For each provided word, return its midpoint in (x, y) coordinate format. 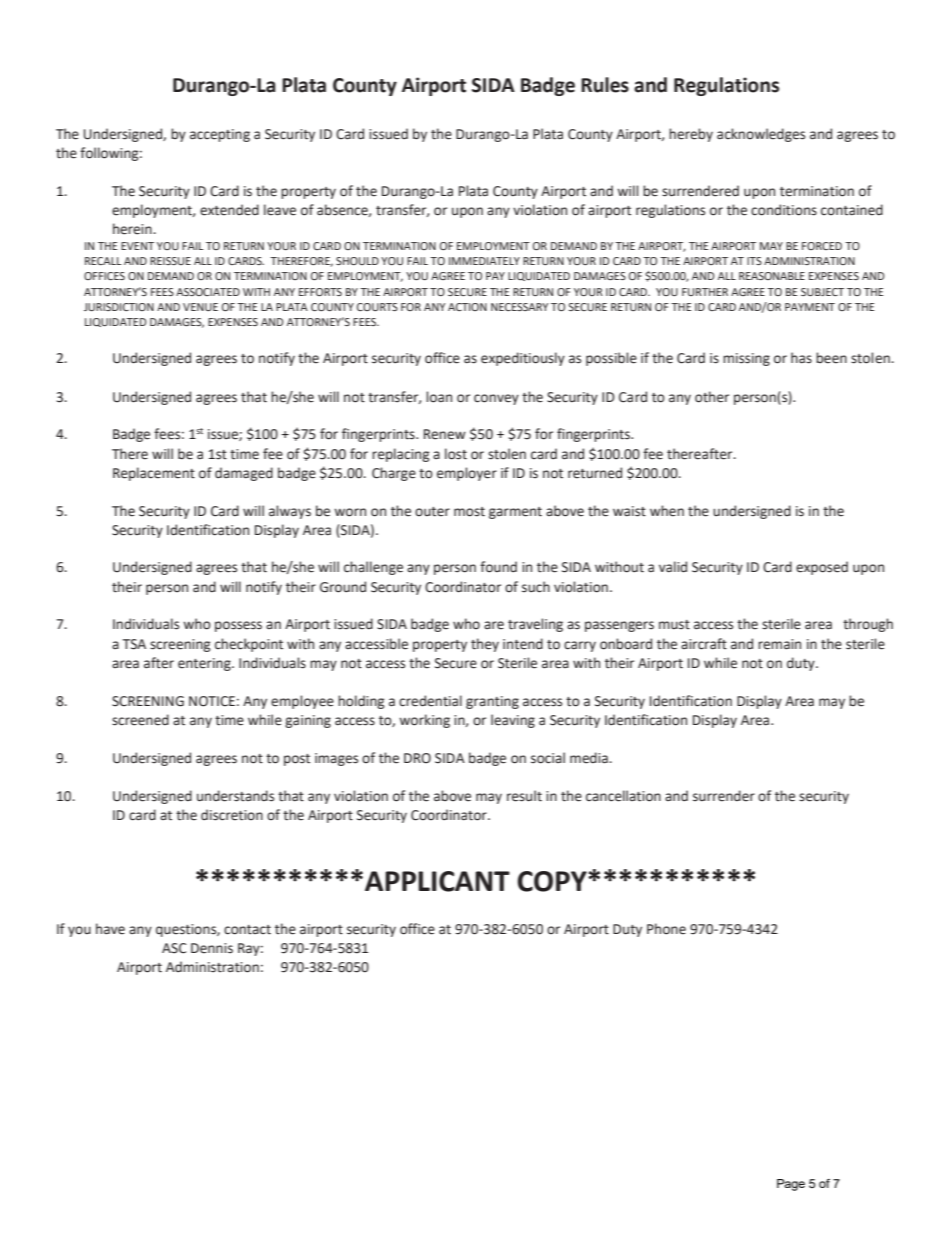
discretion (232, 815)
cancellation (623, 796)
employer (467, 474)
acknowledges (761, 135)
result (524, 796)
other (712, 397)
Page (791, 1185)
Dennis (212, 948)
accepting (220, 135)
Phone (666, 929)
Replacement (154, 474)
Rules (605, 85)
